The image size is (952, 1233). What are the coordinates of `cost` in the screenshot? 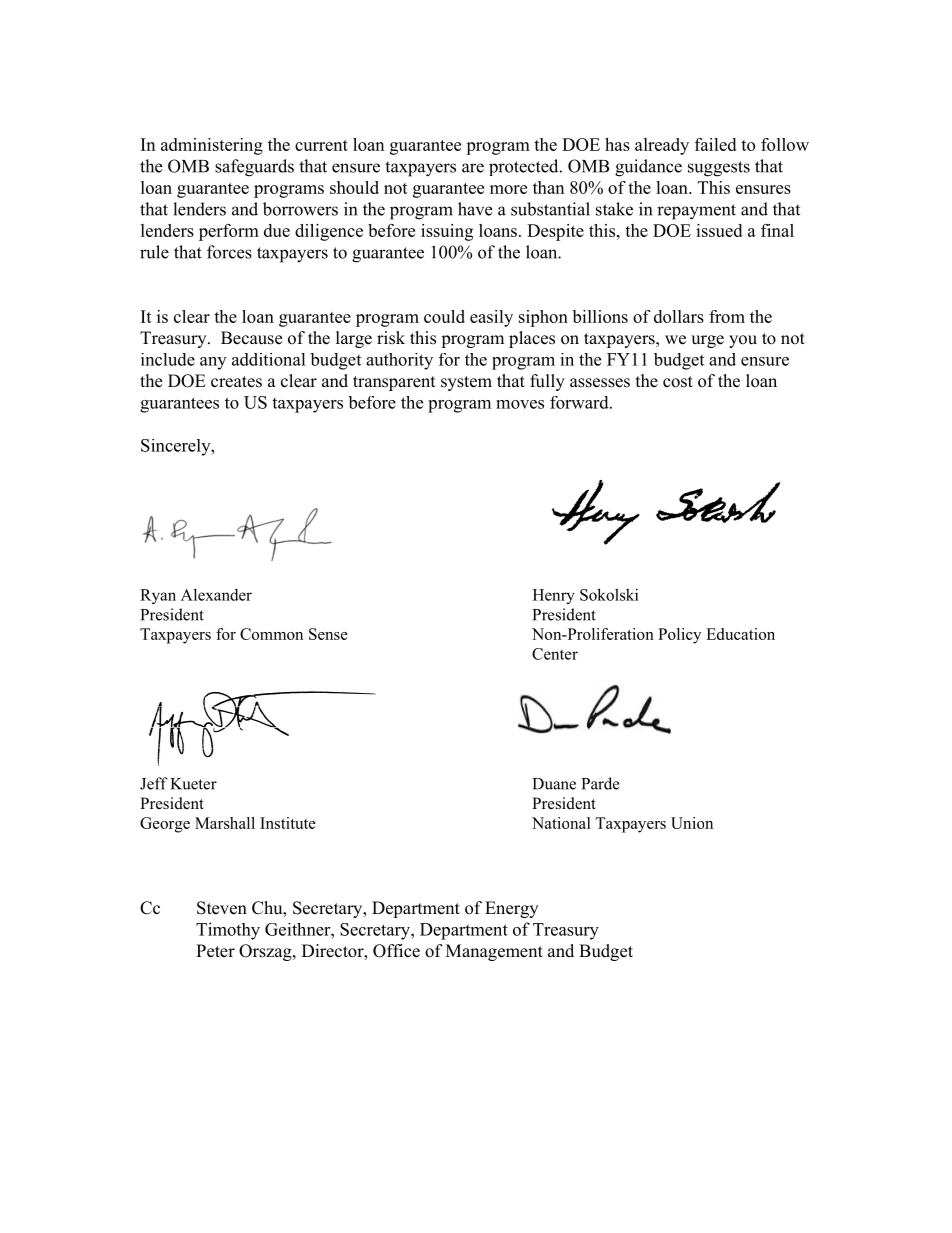 It's located at (678, 382).
